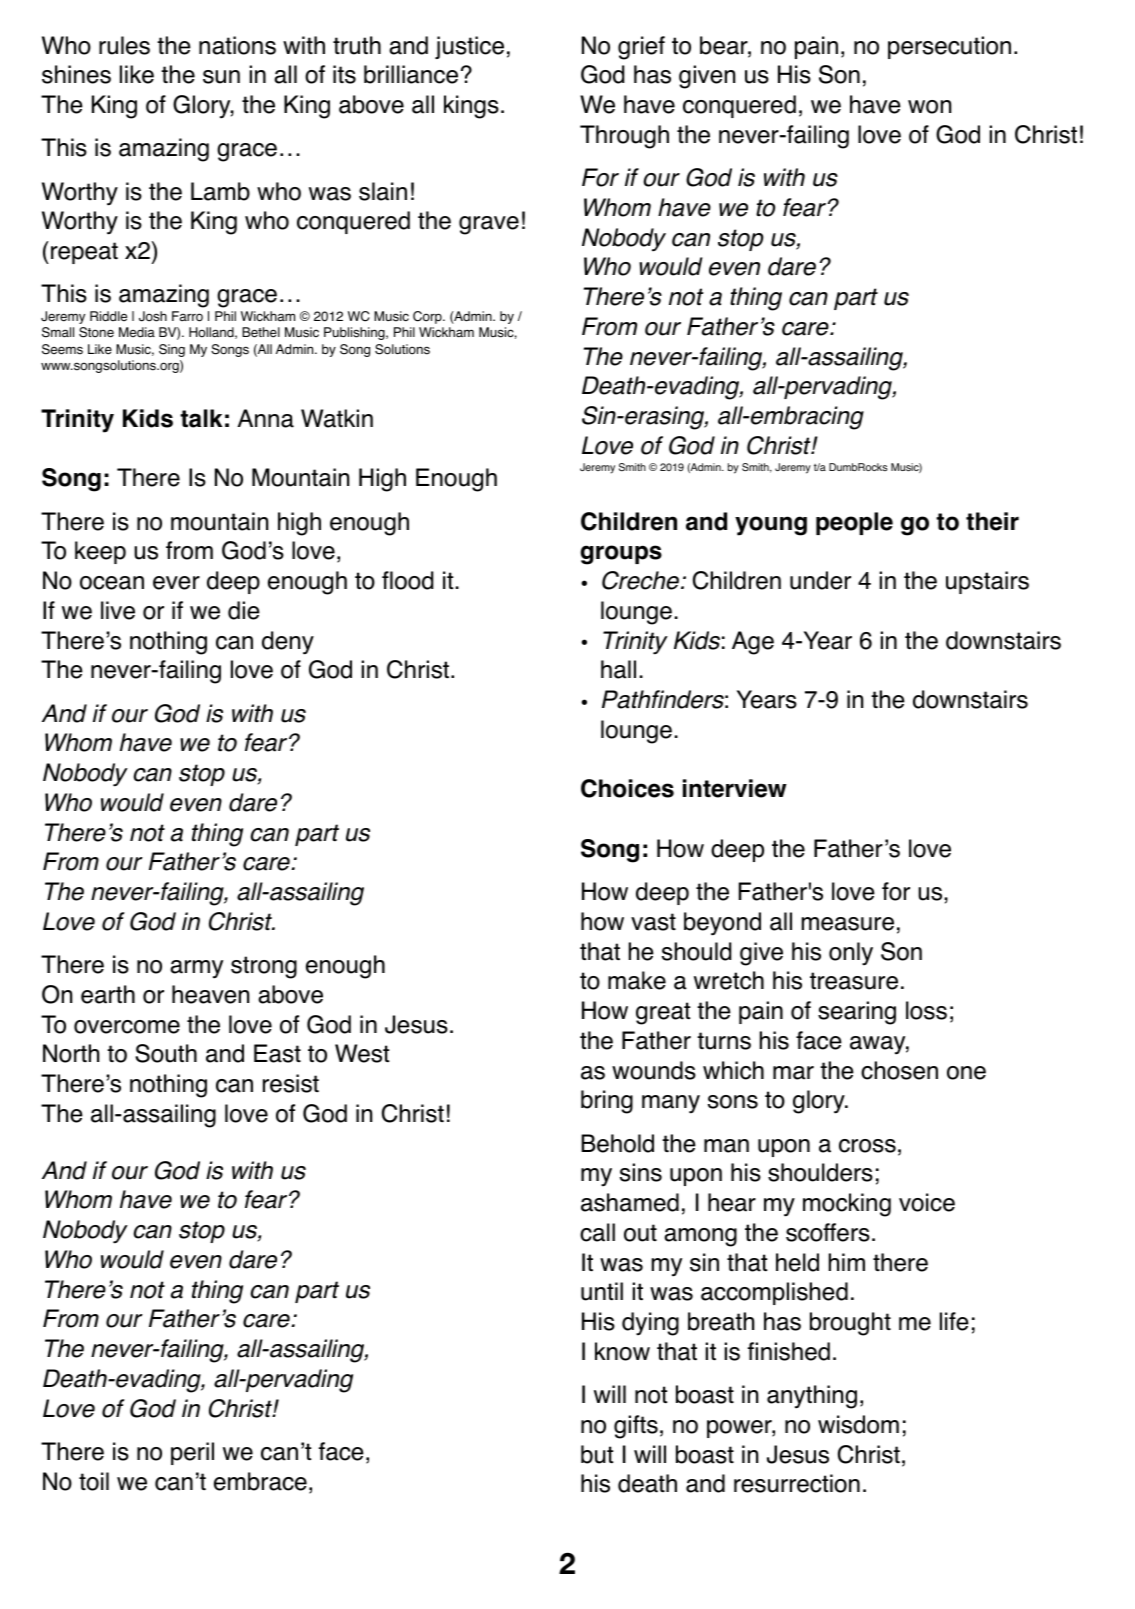 This image has width=1135, height=1609. Describe the element at coordinates (597, 1454) in the image. I see `but` at that location.
